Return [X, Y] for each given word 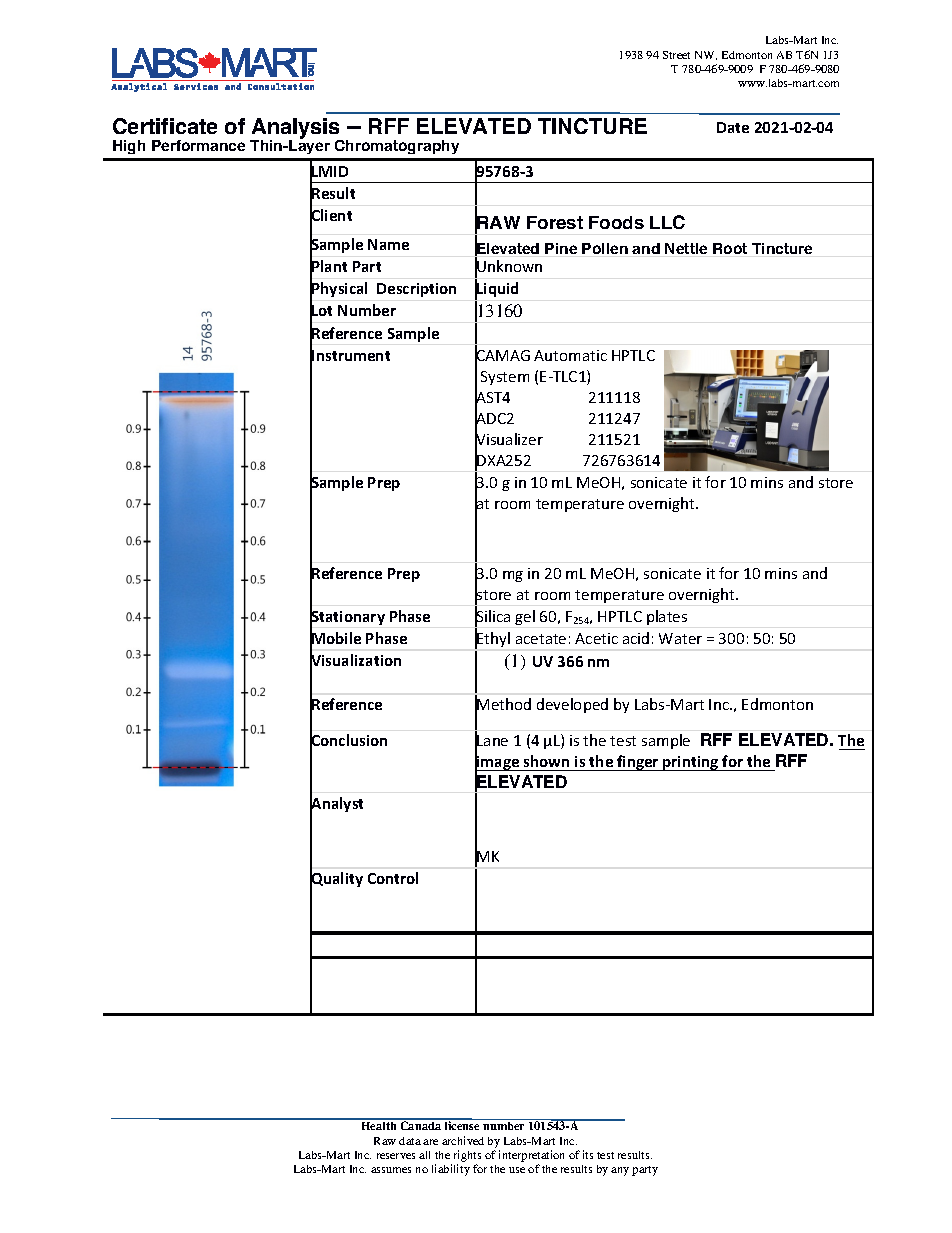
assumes [391, 1170]
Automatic [570, 355]
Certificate [165, 126]
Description [416, 290]
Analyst [336, 805]
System [505, 378]
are [430, 1142]
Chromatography [397, 147]
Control [393, 878]
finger [638, 763]
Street [676, 55]
